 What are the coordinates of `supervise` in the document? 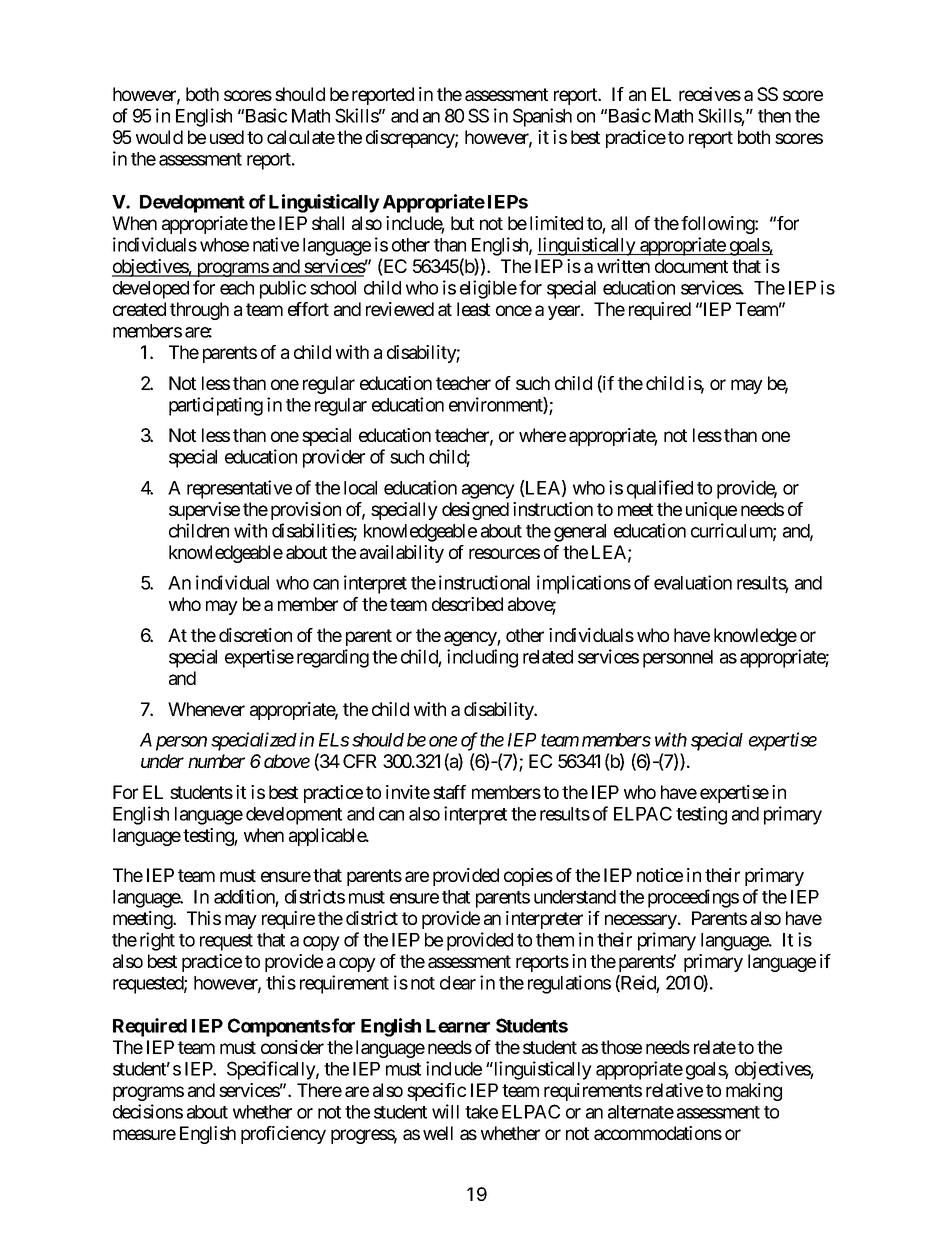 It's located at (204, 511).
